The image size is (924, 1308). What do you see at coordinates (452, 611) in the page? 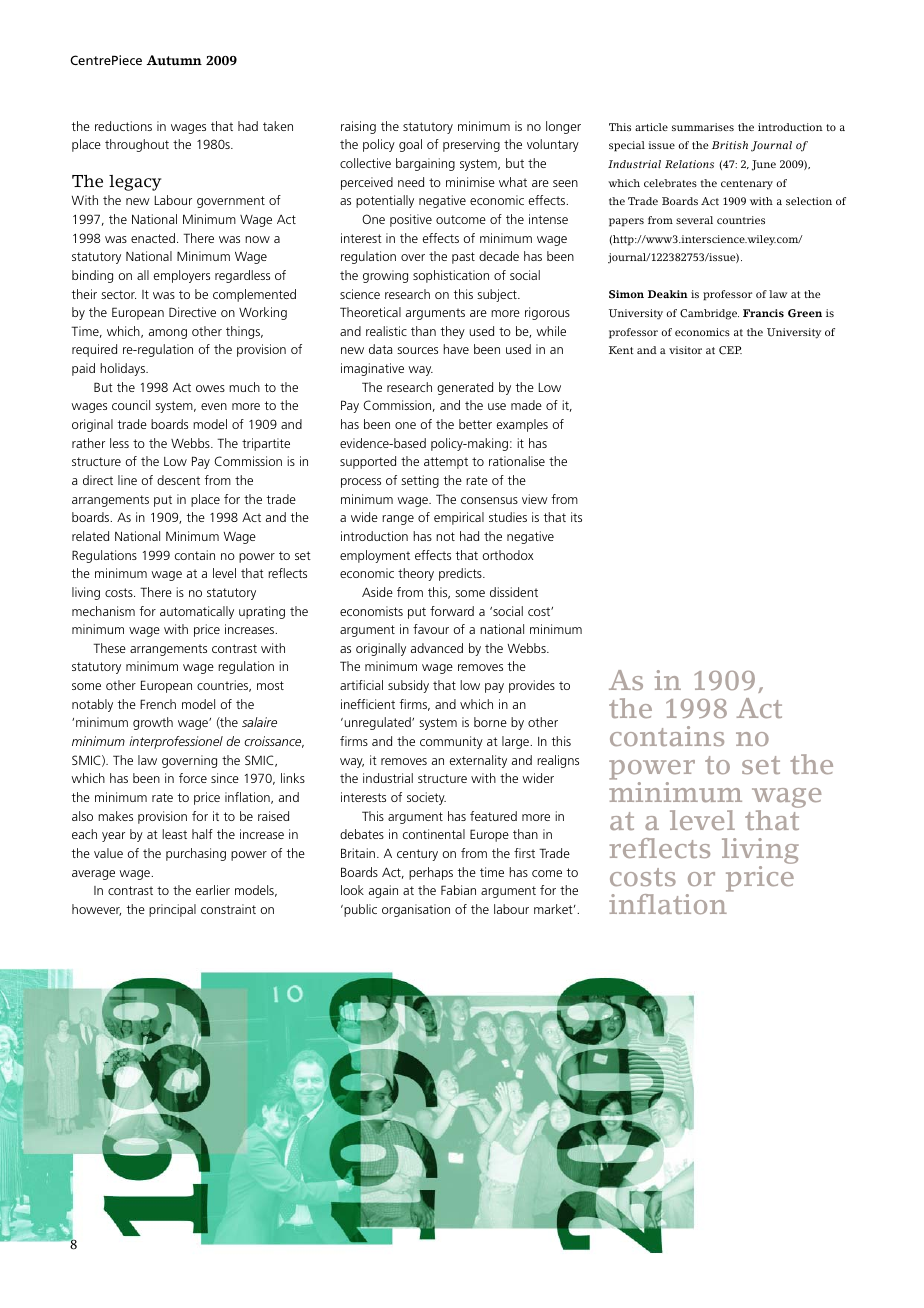
I see `forward` at bounding box center [452, 611].
